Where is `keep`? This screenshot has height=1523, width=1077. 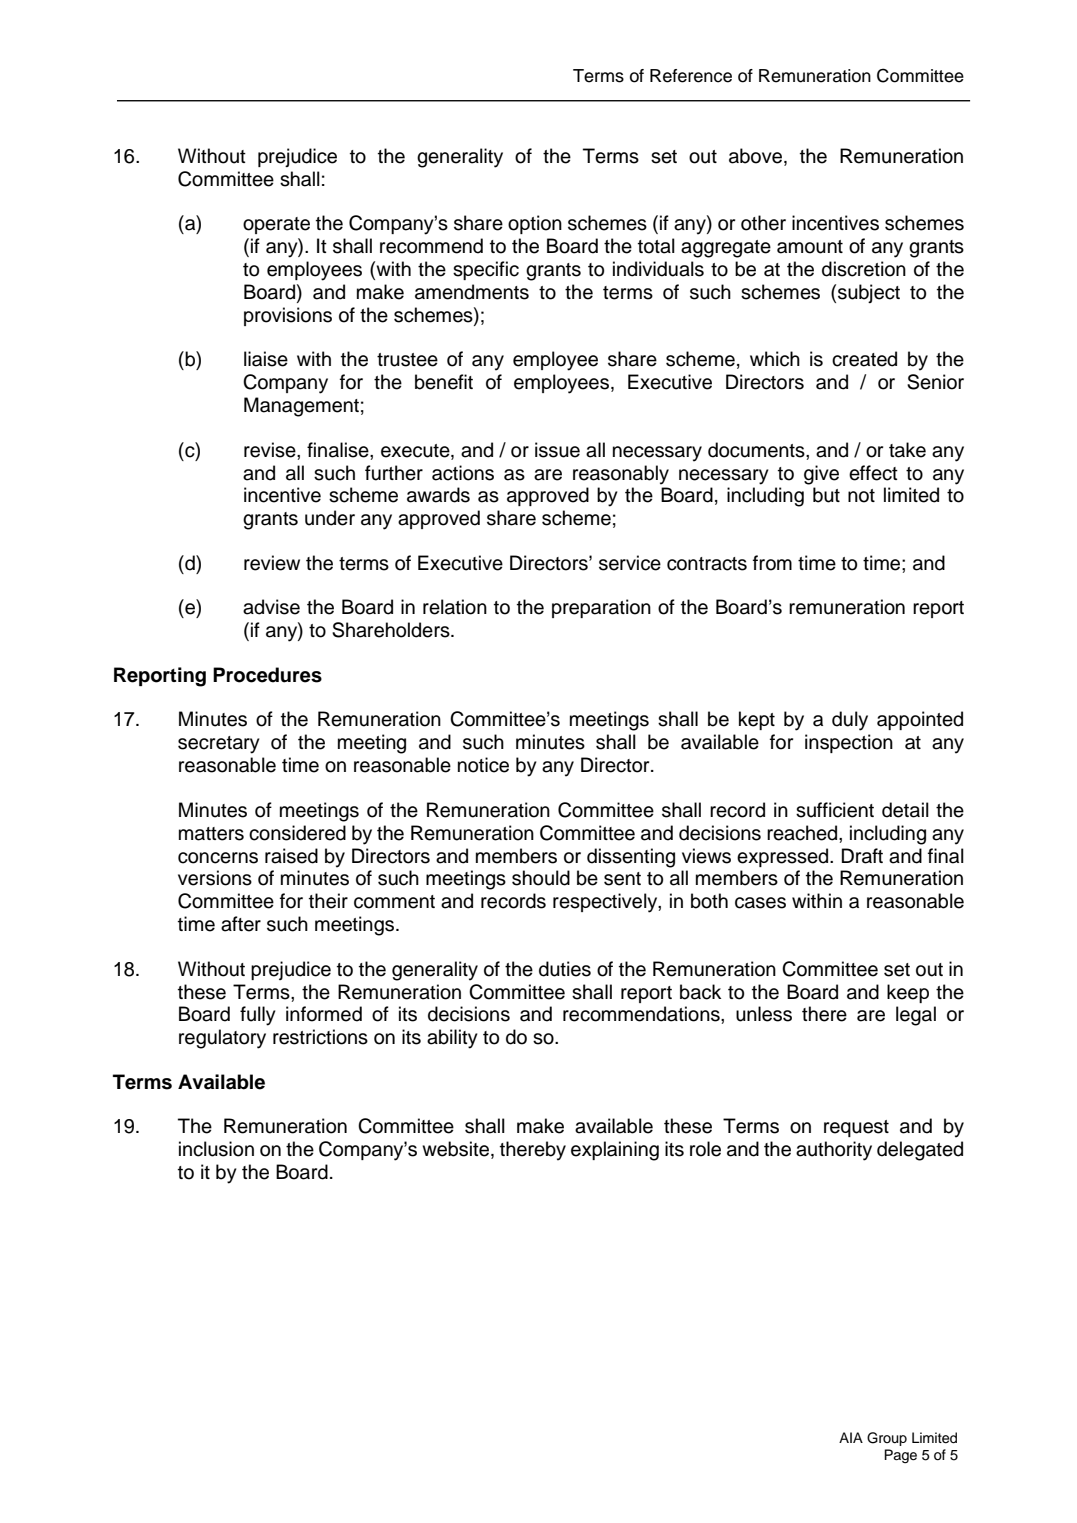
keep is located at coordinates (908, 993).
